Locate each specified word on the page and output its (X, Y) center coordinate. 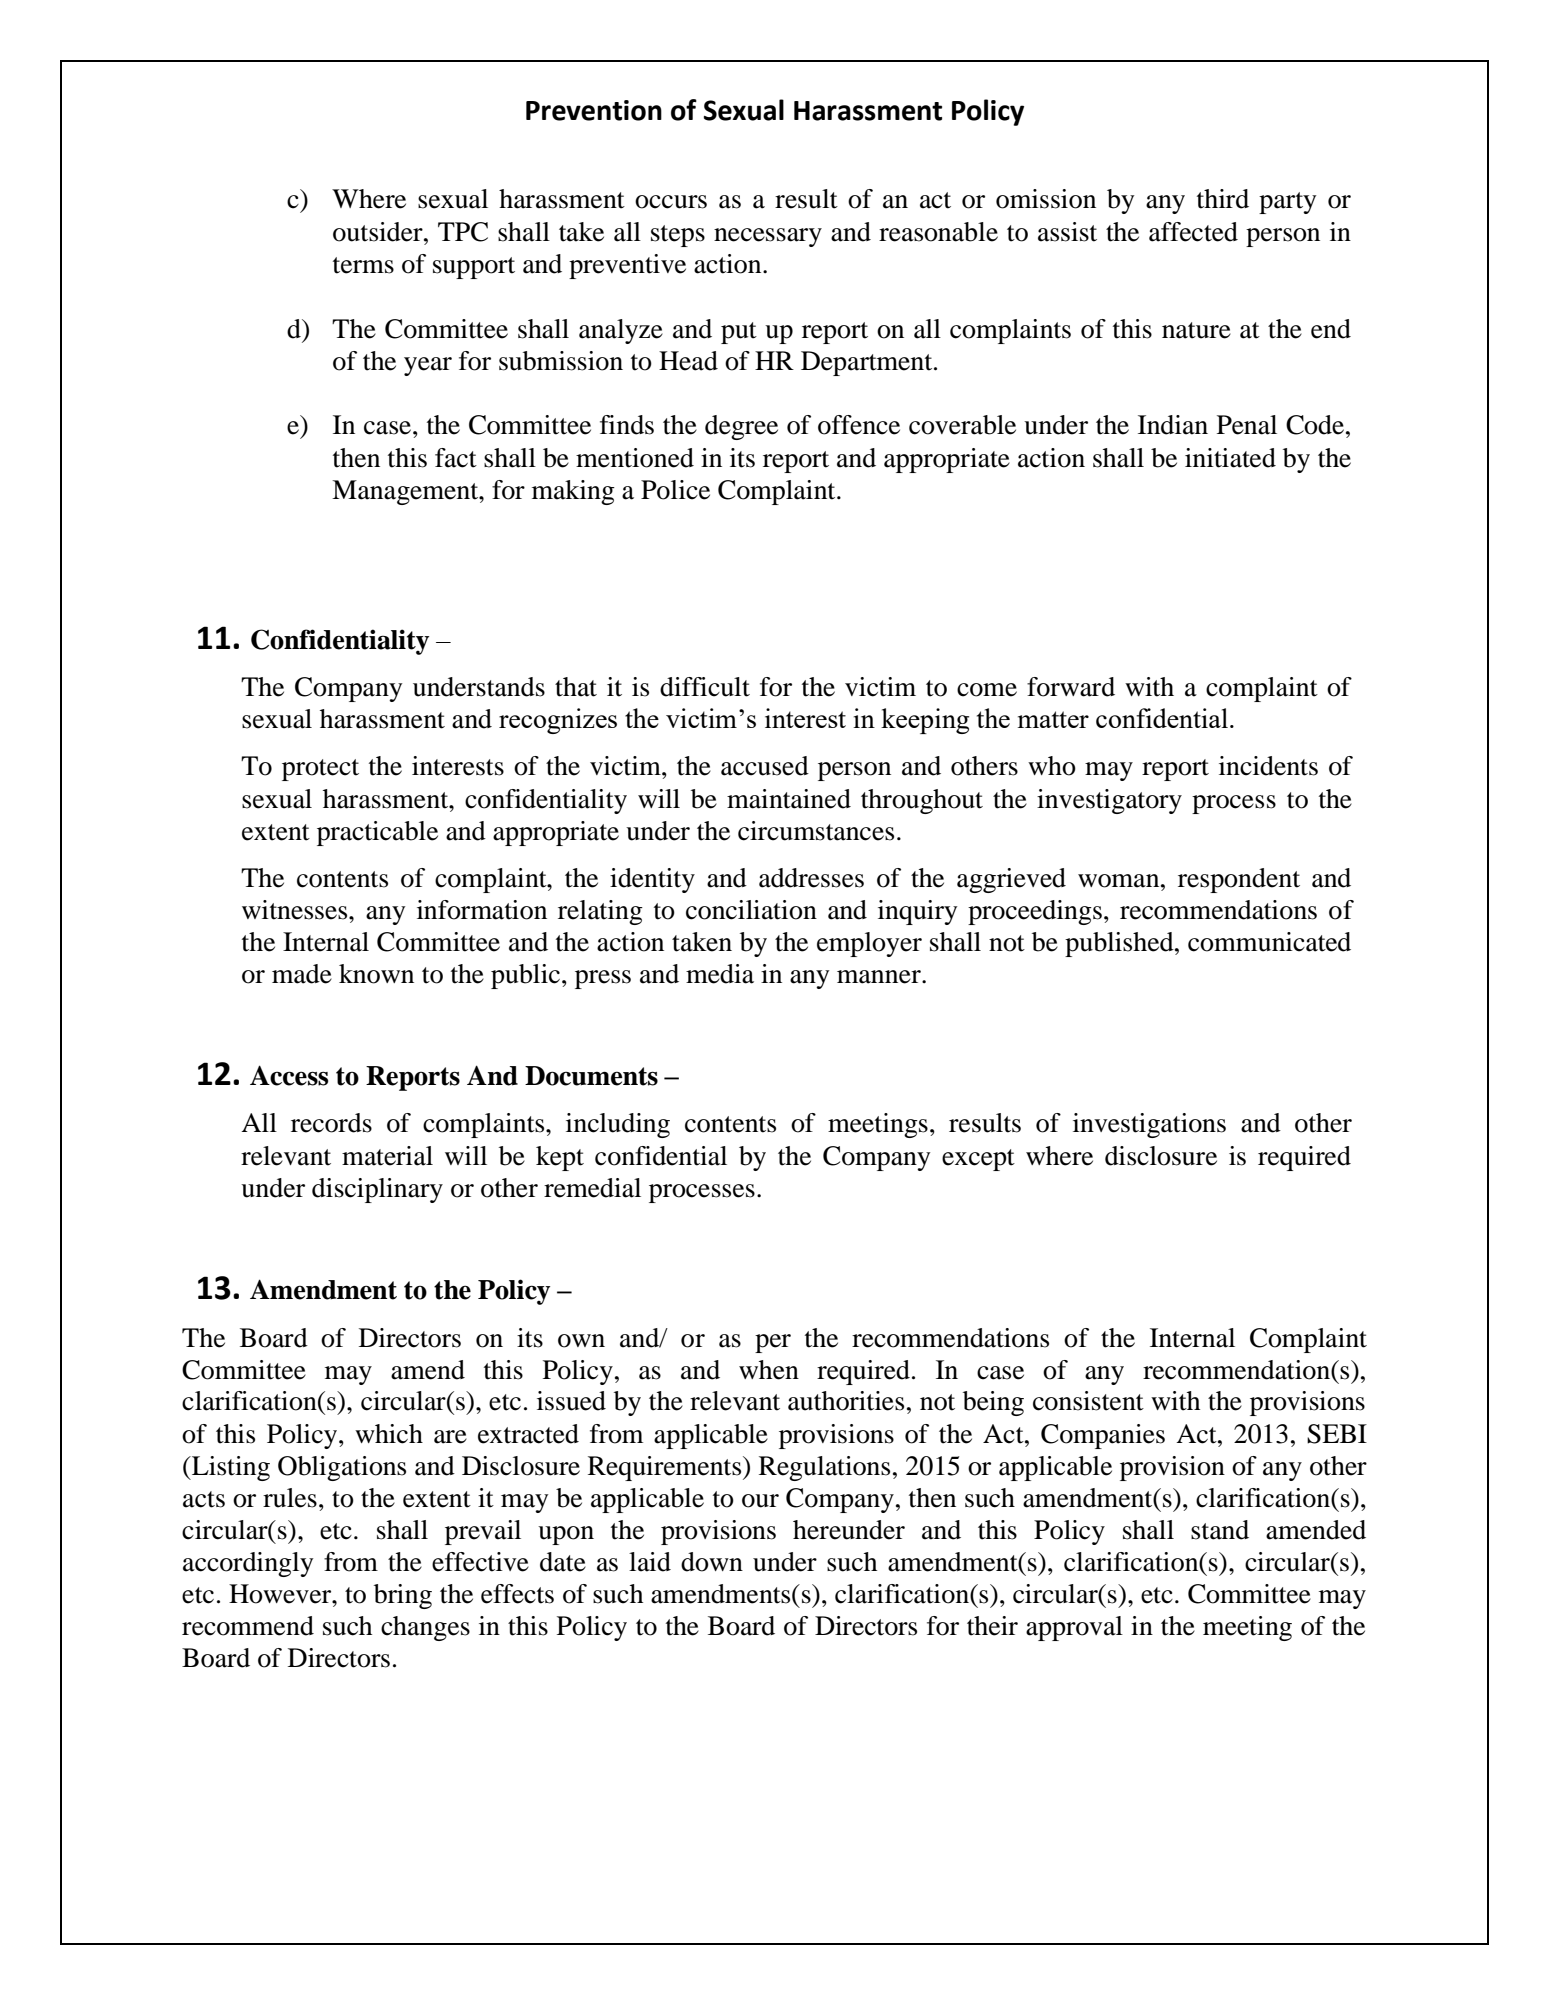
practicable (377, 833)
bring (403, 1596)
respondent (1239, 880)
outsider (379, 232)
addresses (811, 878)
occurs (671, 202)
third (1223, 199)
